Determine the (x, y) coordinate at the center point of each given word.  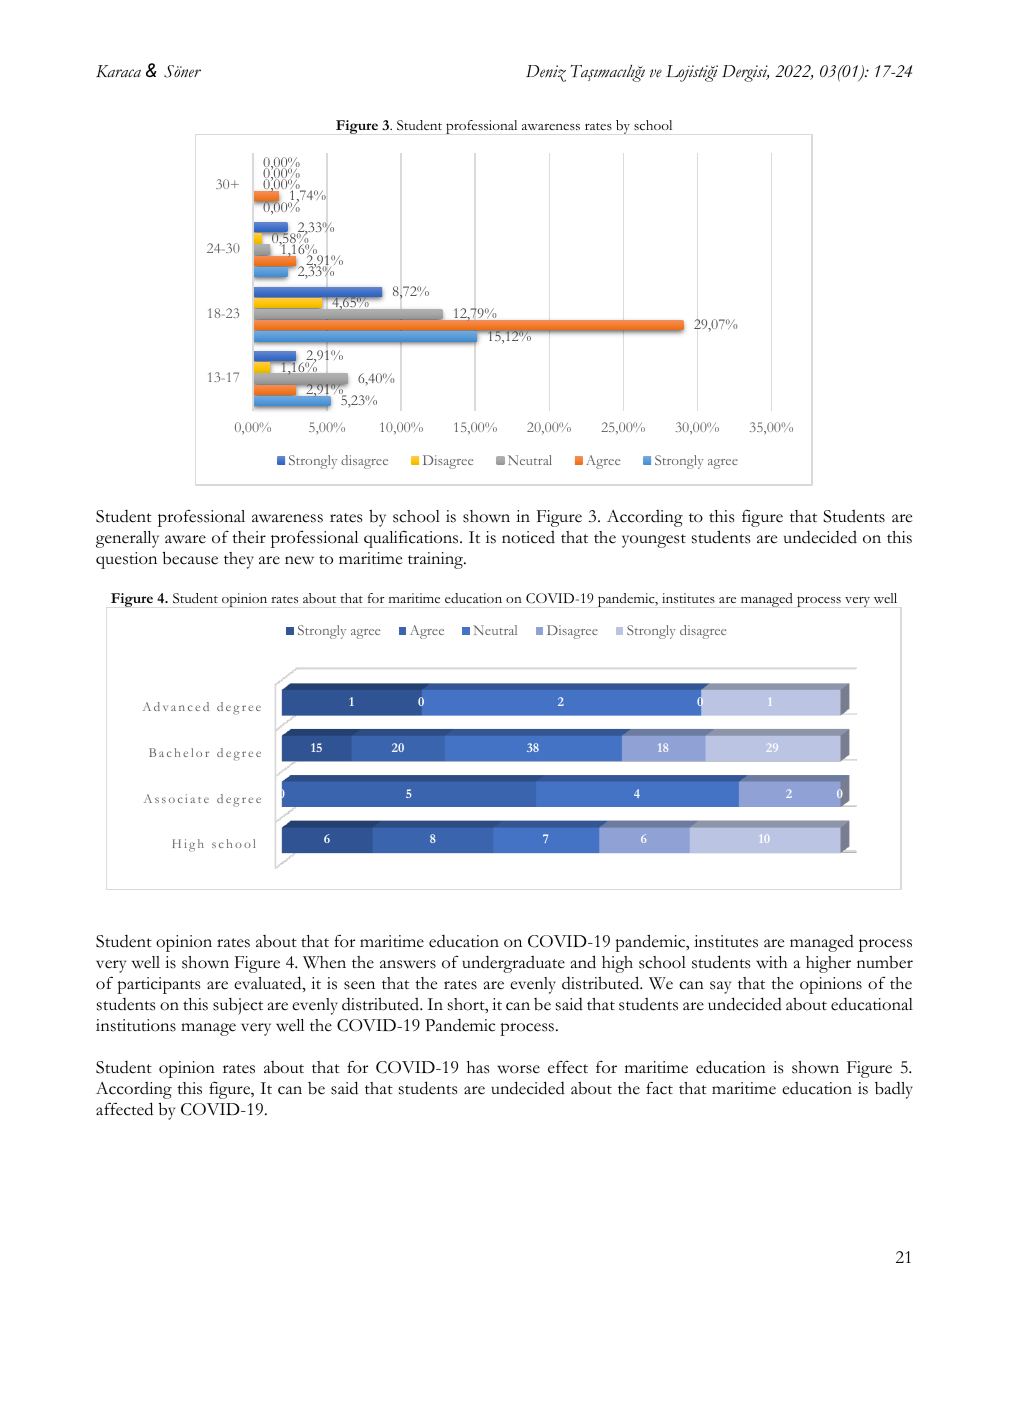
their (249, 537)
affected (124, 1109)
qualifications (412, 539)
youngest (654, 541)
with (771, 962)
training (437, 560)
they (239, 560)
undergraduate (513, 964)
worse (518, 1069)
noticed (528, 537)
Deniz (546, 73)
